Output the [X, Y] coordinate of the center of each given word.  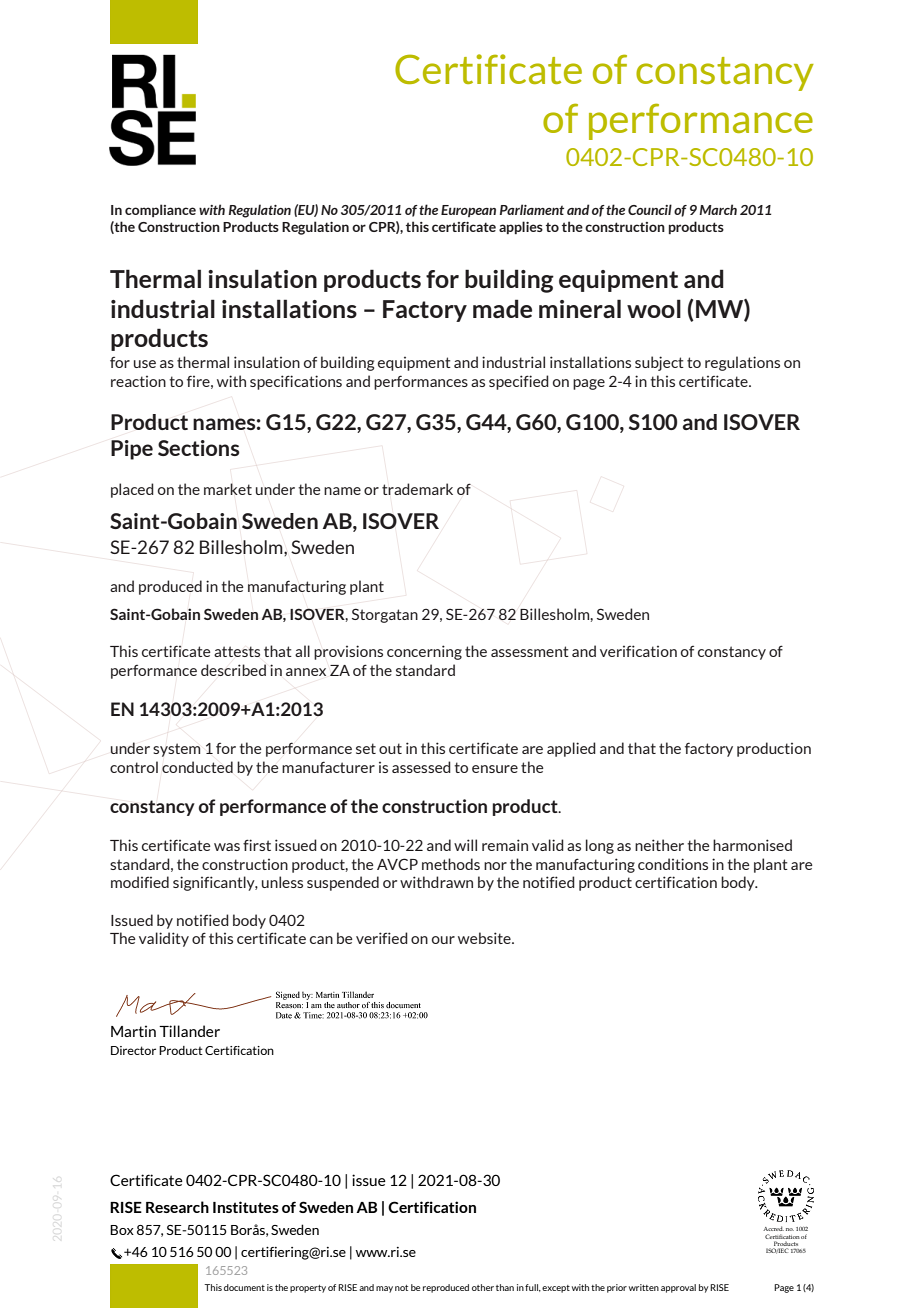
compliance [160, 210]
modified [140, 882]
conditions [673, 864]
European [468, 211]
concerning [424, 652]
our [443, 940]
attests [237, 651]
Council [650, 209]
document [244, 1287]
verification [638, 651]
